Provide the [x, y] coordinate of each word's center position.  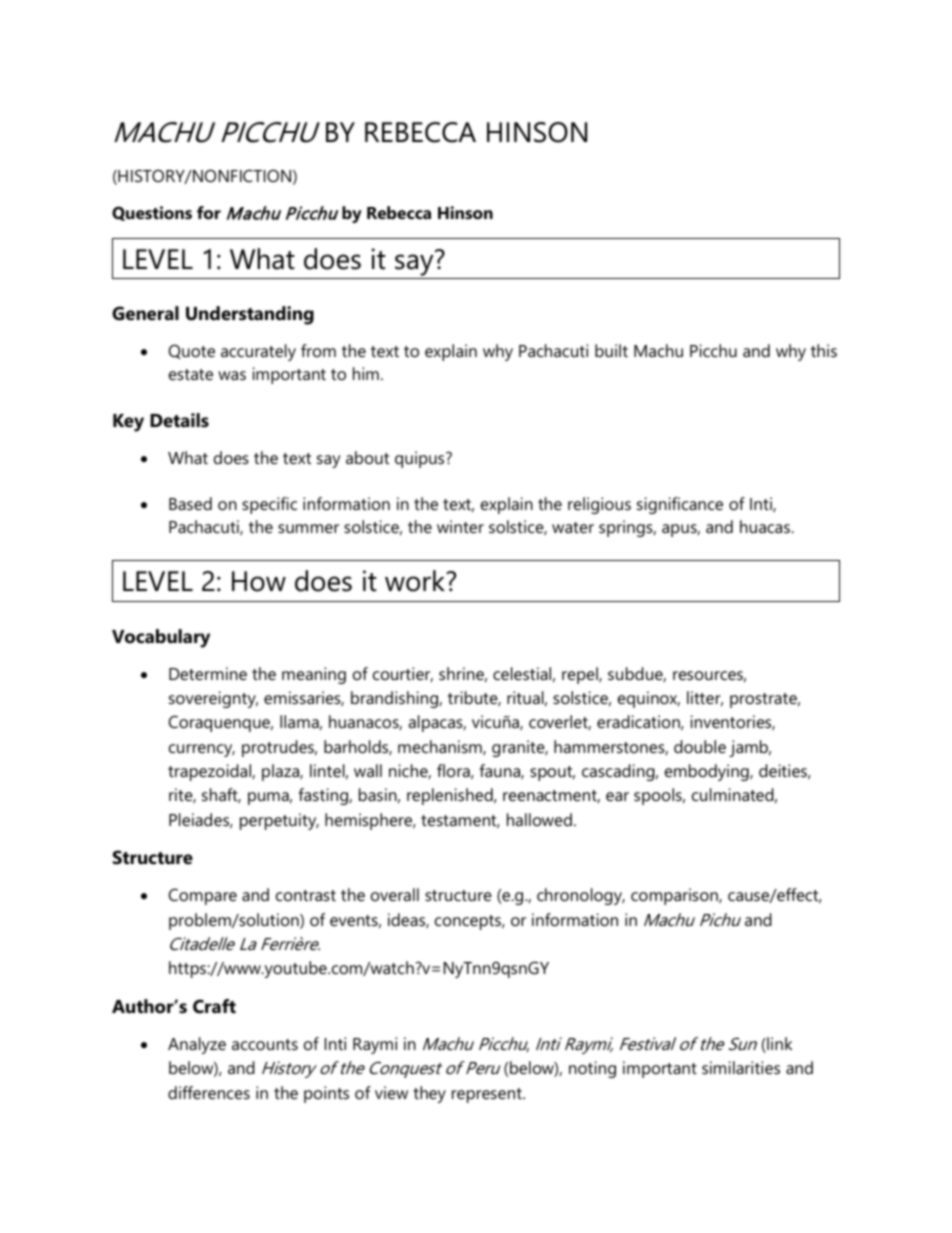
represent [488, 1095]
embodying [708, 772]
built [611, 350]
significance [680, 505]
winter [460, 526]
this [824, 350]
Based [190, 503]
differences [209, 1092]
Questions [152, 213]
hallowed [539, 819]
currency [202, 750]
